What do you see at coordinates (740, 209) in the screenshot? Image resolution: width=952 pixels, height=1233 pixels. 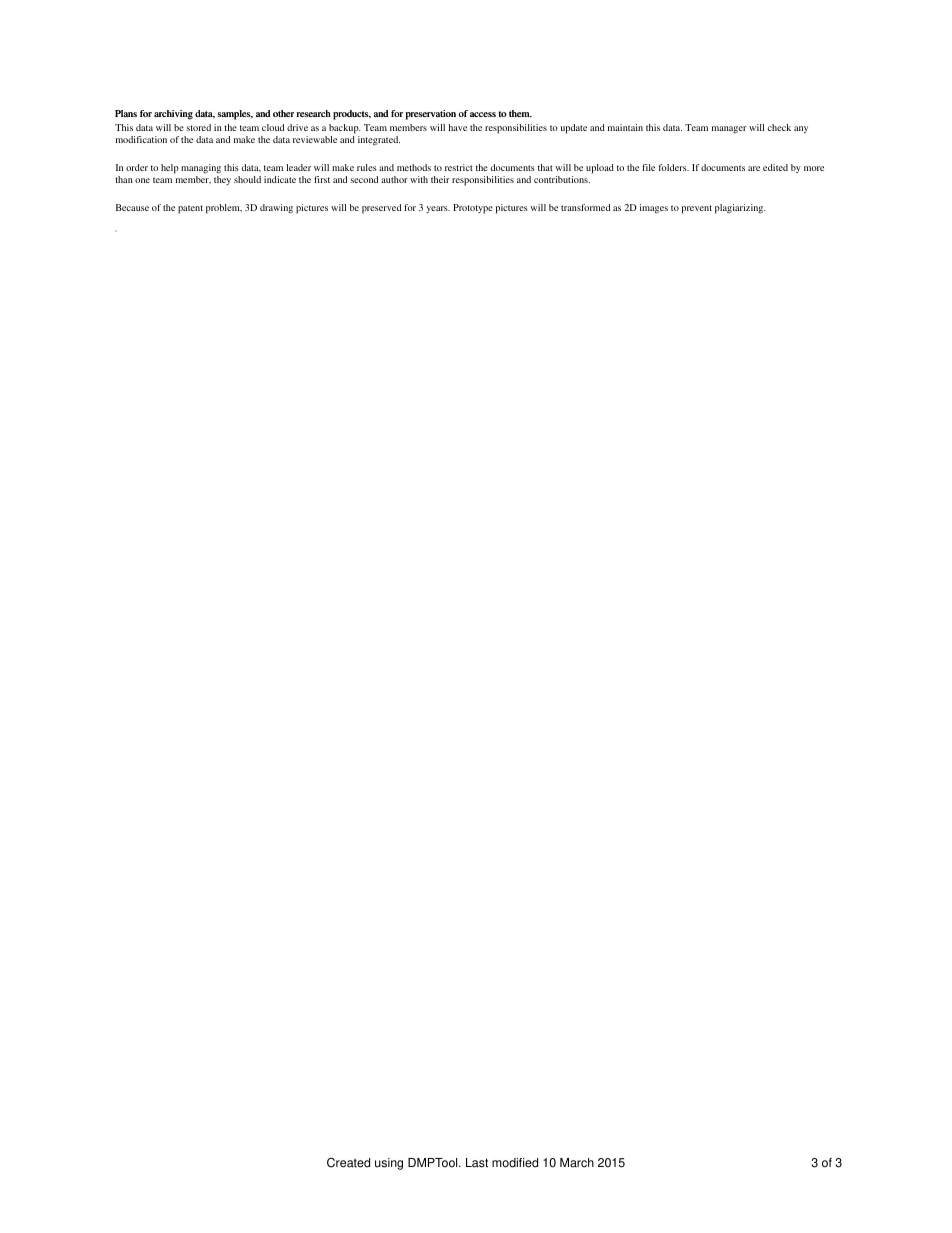 I see `plagiarizing` at bounding box center [740, 209].
